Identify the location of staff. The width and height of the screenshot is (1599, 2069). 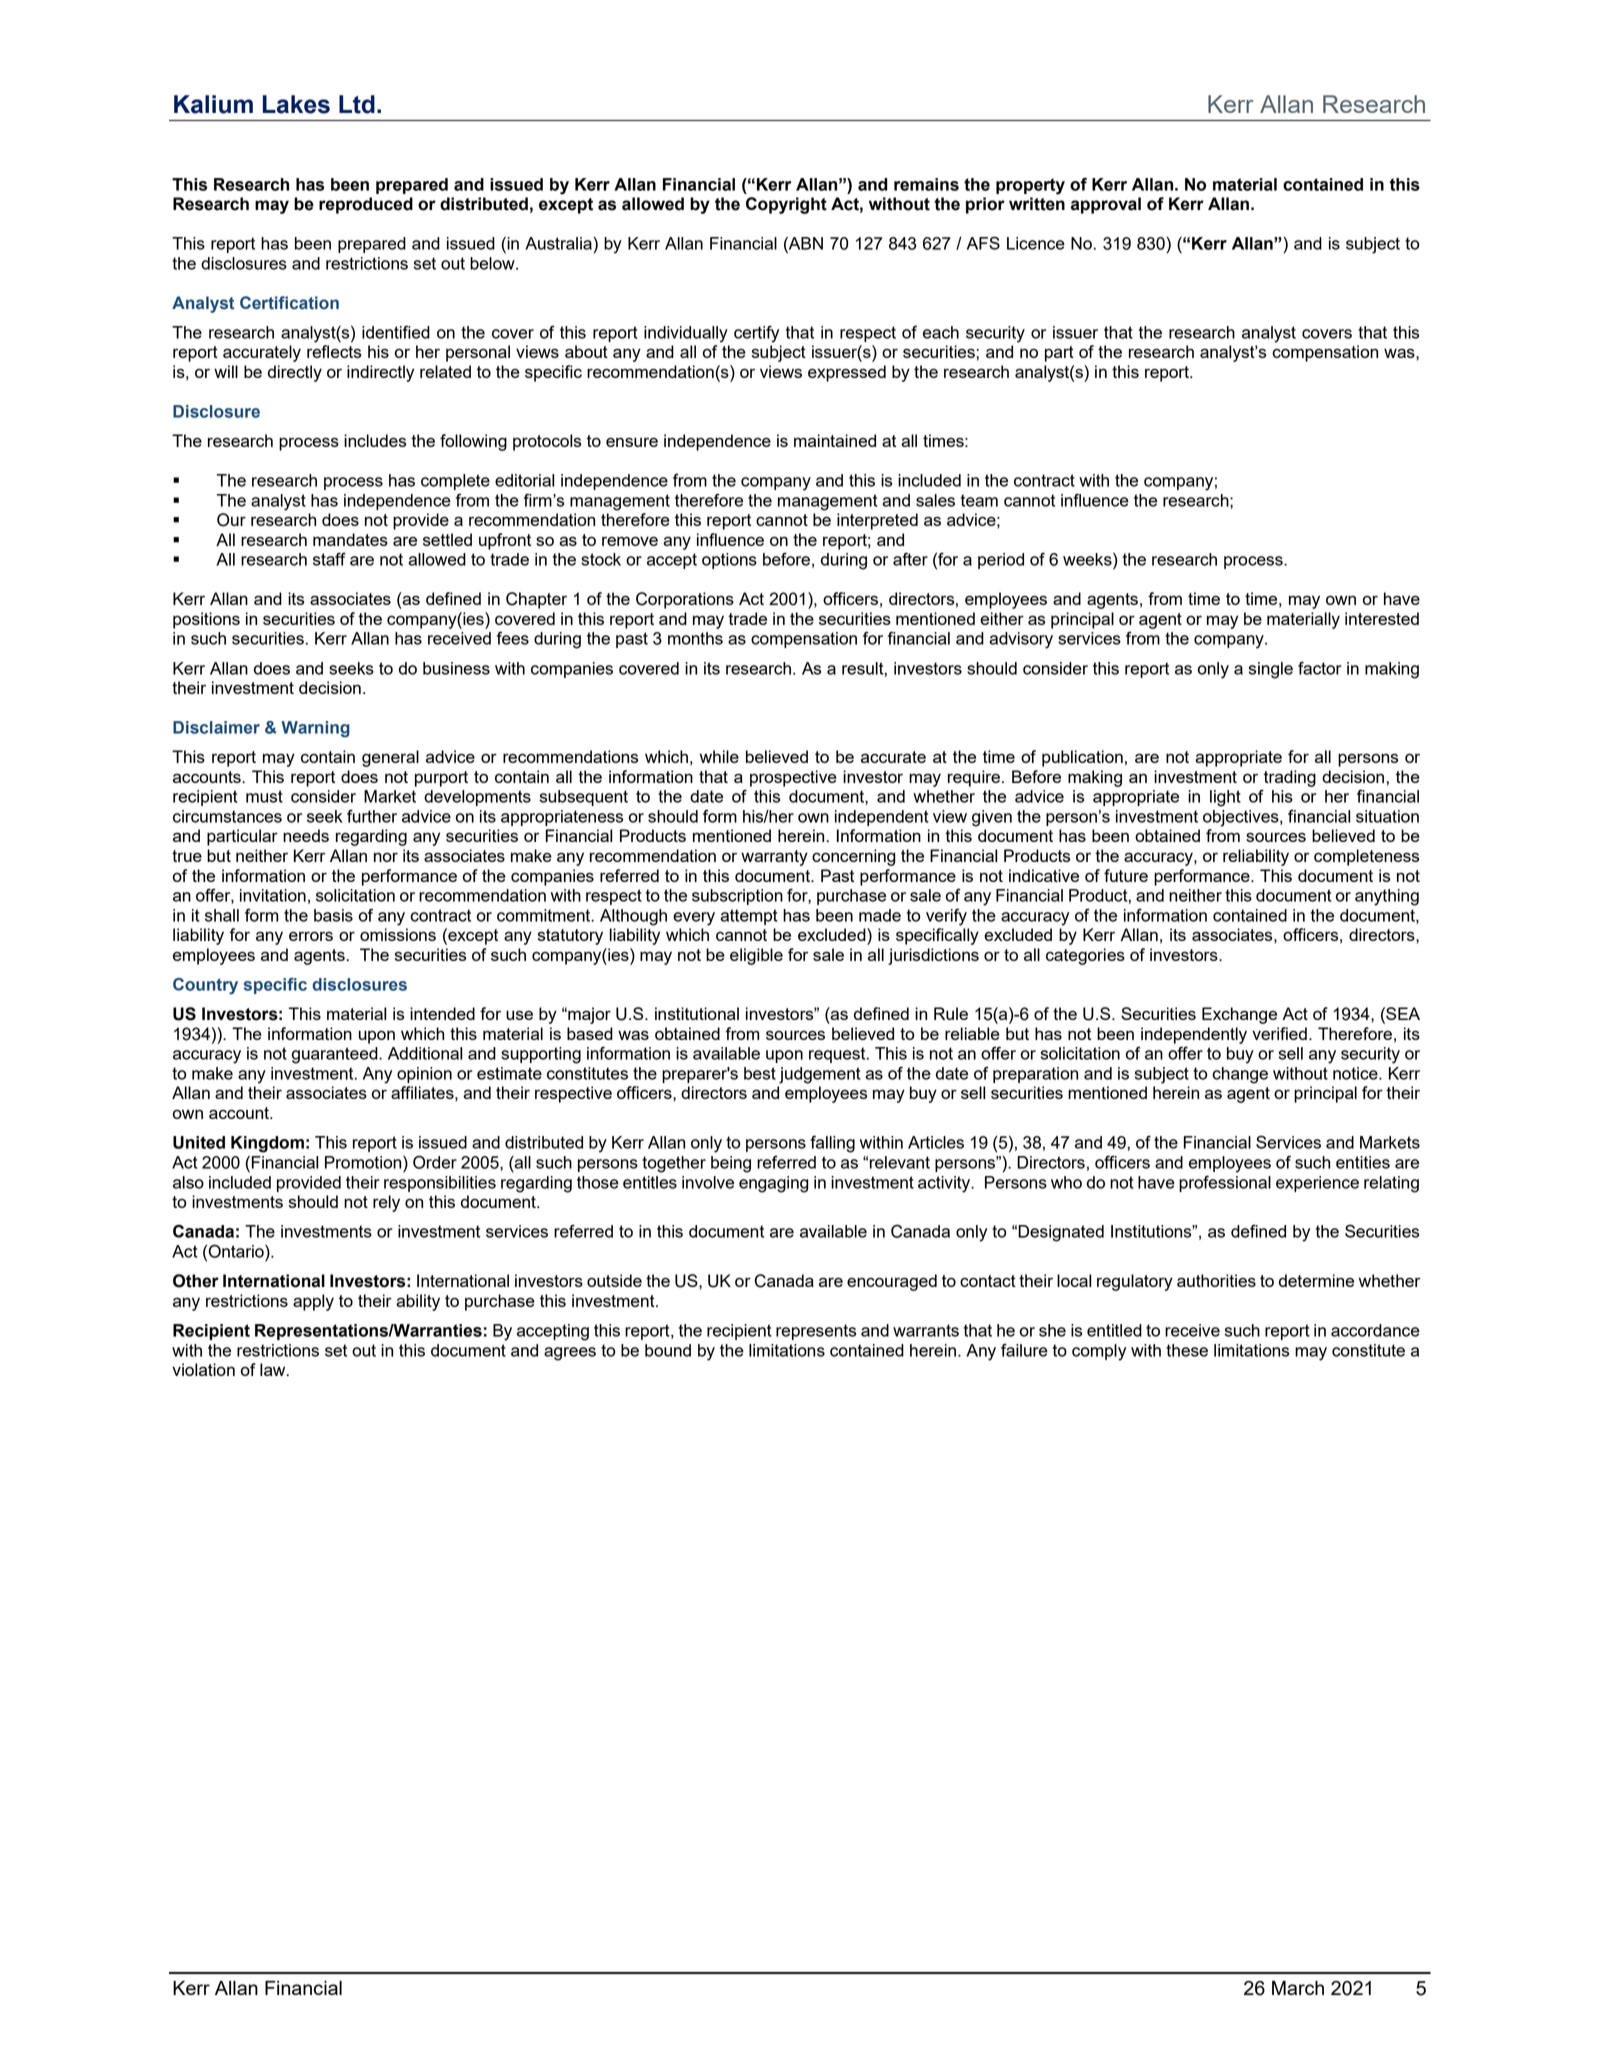
(329, 559).
